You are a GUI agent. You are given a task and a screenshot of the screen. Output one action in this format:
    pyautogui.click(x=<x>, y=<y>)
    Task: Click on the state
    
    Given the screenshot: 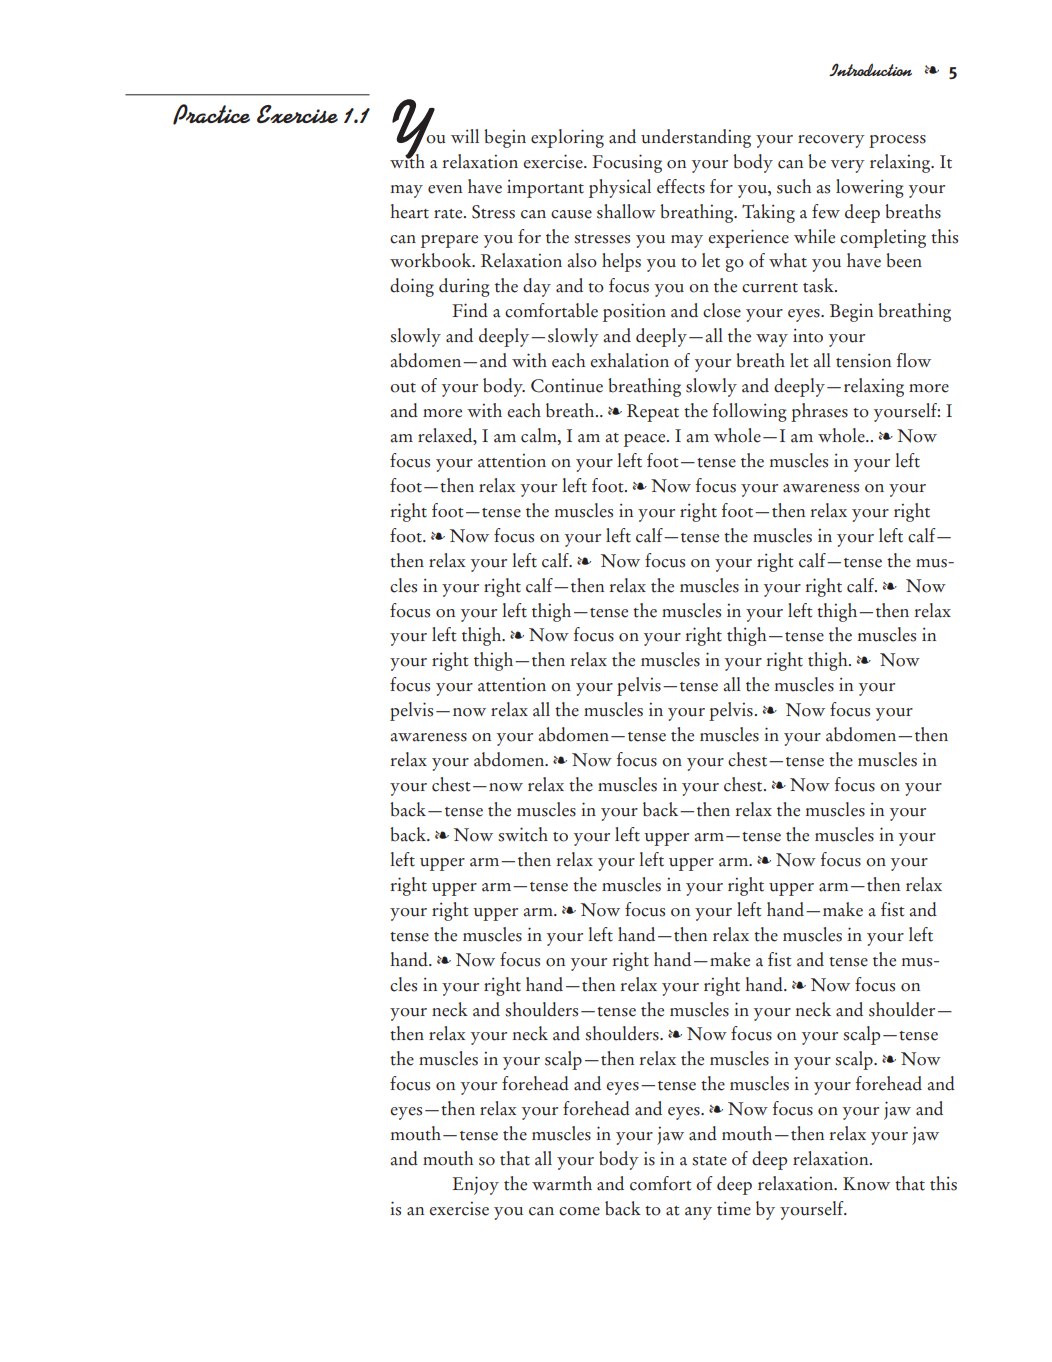 What is the action you would take?
    pyautogui.click(x=709, y=1161)
